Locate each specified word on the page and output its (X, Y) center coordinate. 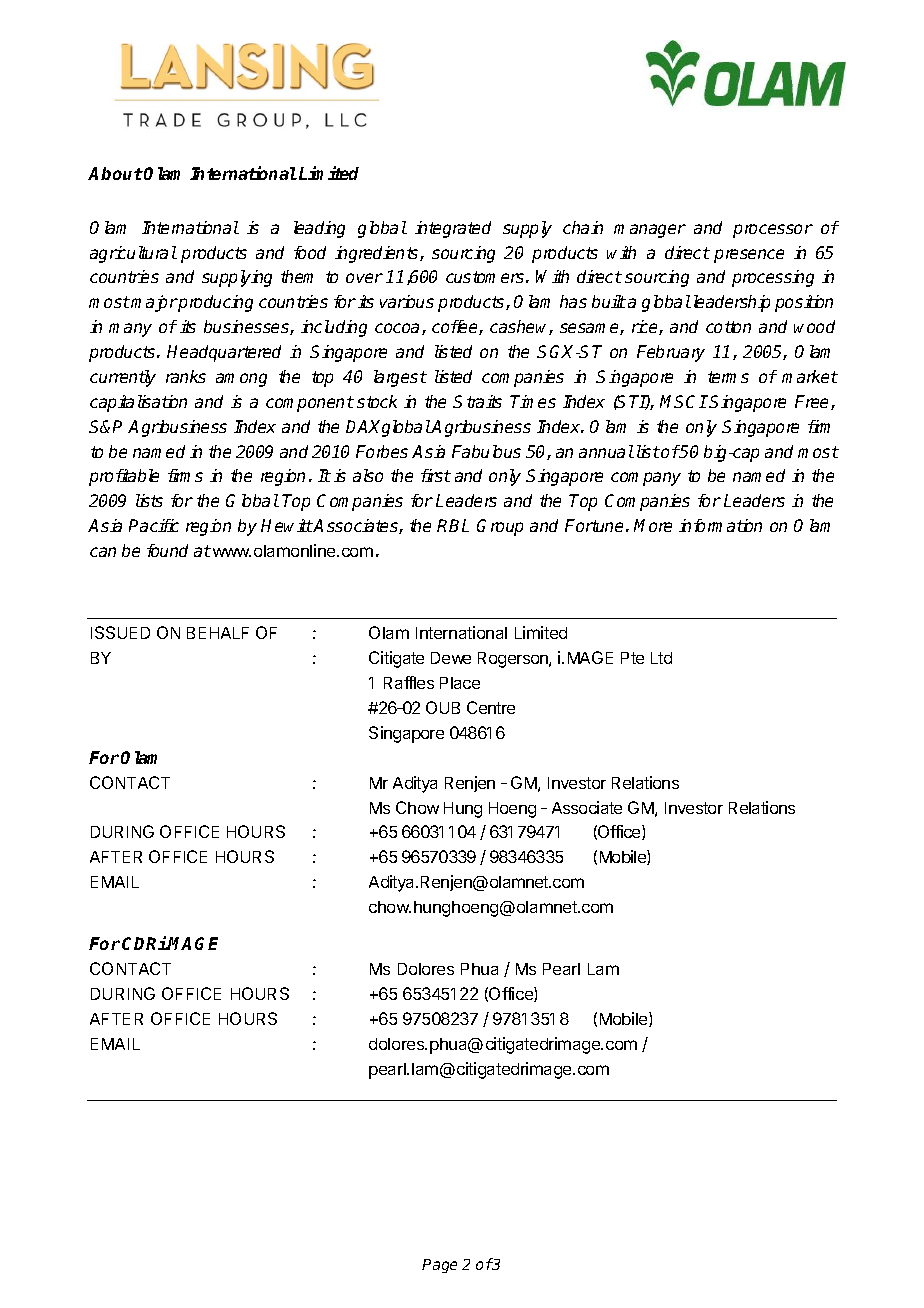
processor (773, 231)
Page (439, 1266)
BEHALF (218, 633)
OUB (443, 707)
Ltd (661, 658)
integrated (453, 229)
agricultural (133, 254)
